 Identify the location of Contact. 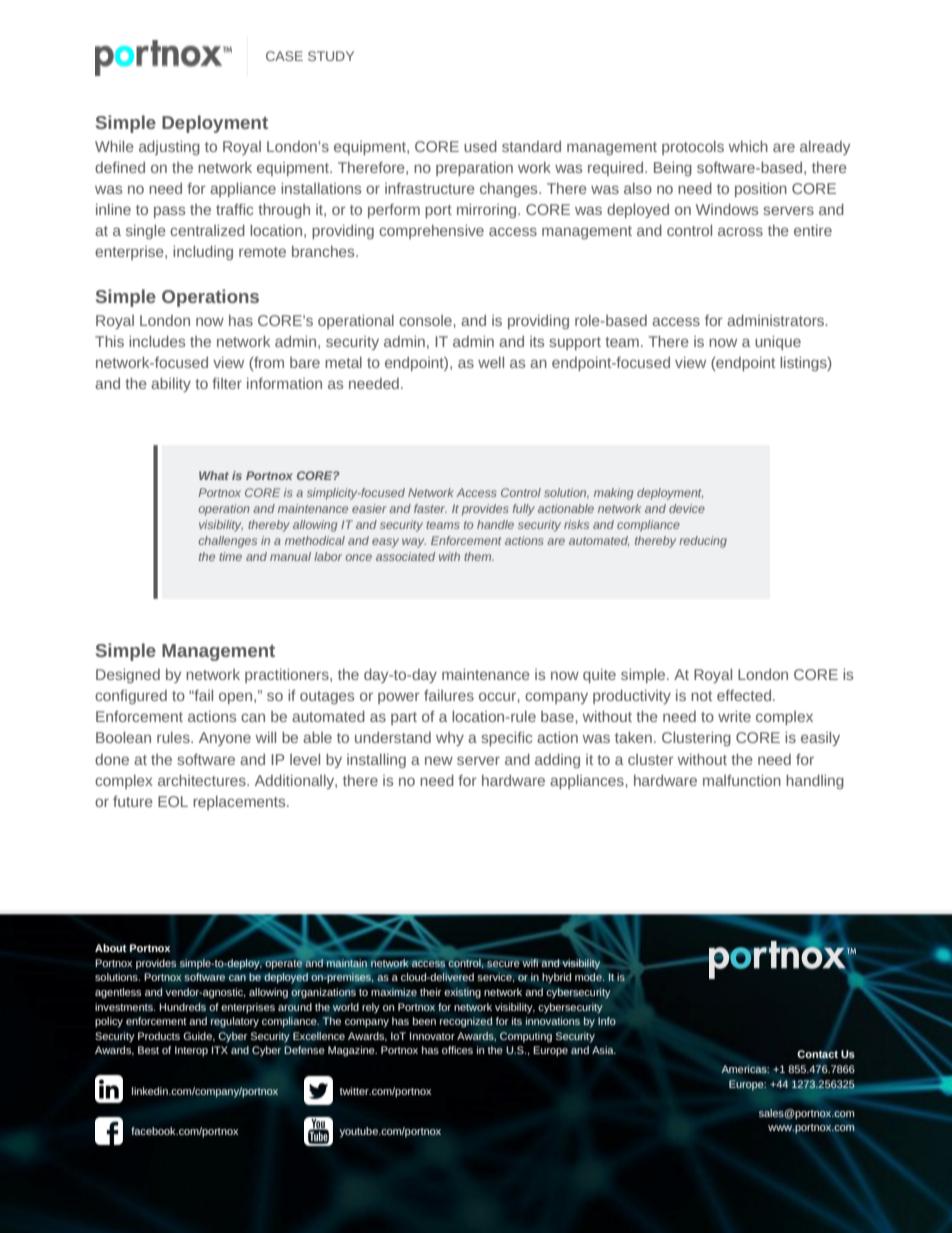
(817, 1054).
